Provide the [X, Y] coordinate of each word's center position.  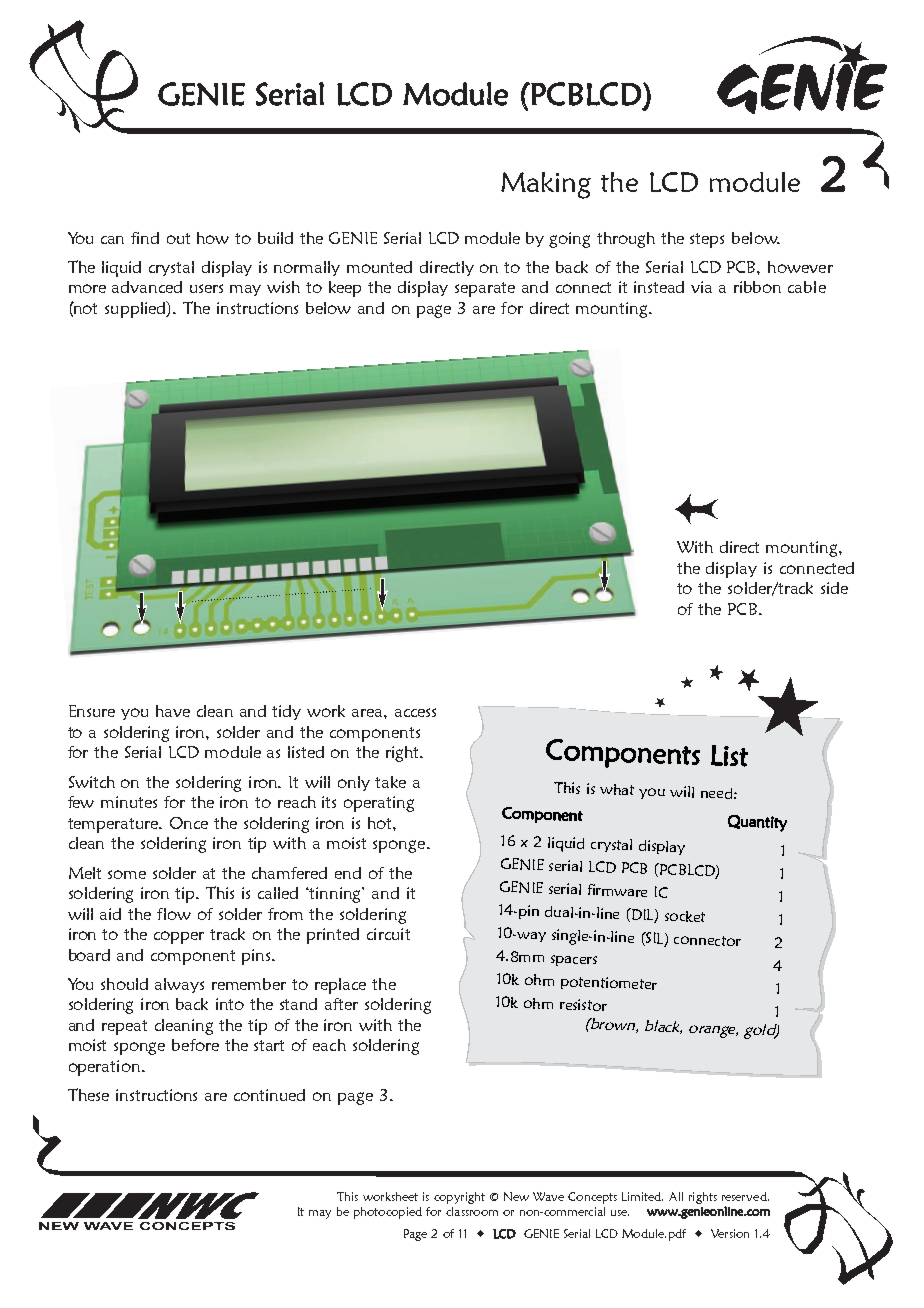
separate [485, 289]
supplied [136, 309]
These [88, 1094]
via [701, 287]
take [390, 782]
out [178, 238]
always [179, 985]
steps [707, 240]
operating [379, 804]
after [341, 1004]
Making [546, 185]
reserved [745, 1196]
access [415, 712]
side [834, 588]
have [173, 711]
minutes [129, 802]
